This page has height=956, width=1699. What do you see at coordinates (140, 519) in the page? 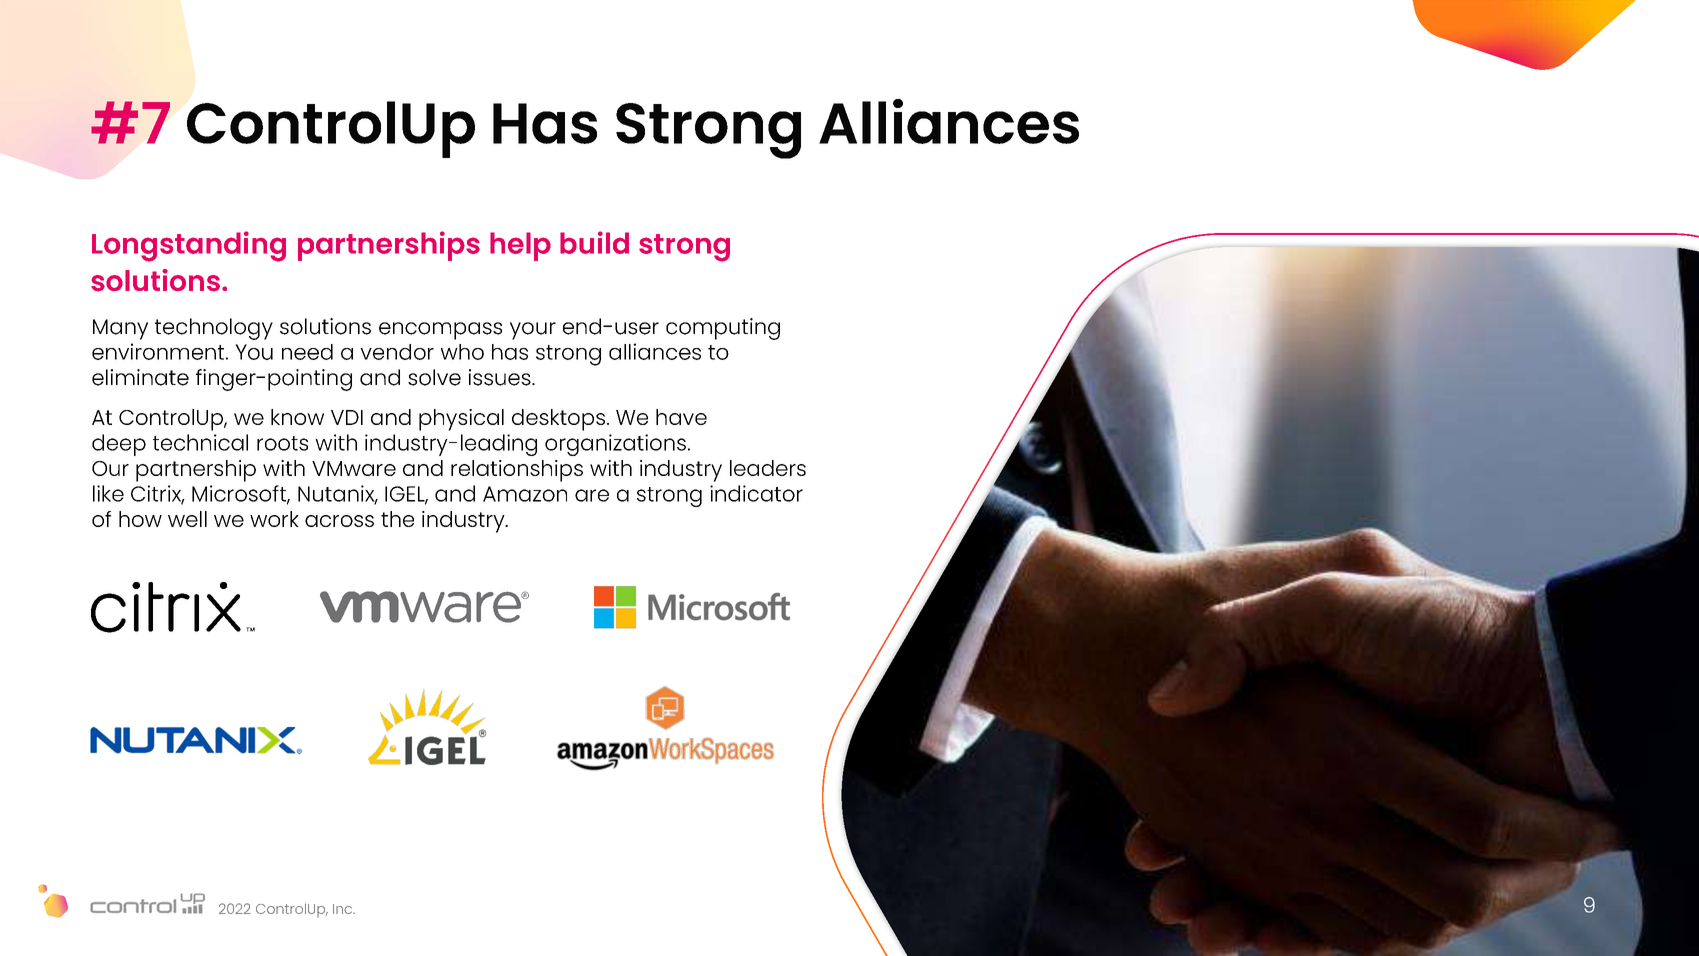
I see `how` at bounding box center [140, 519].
